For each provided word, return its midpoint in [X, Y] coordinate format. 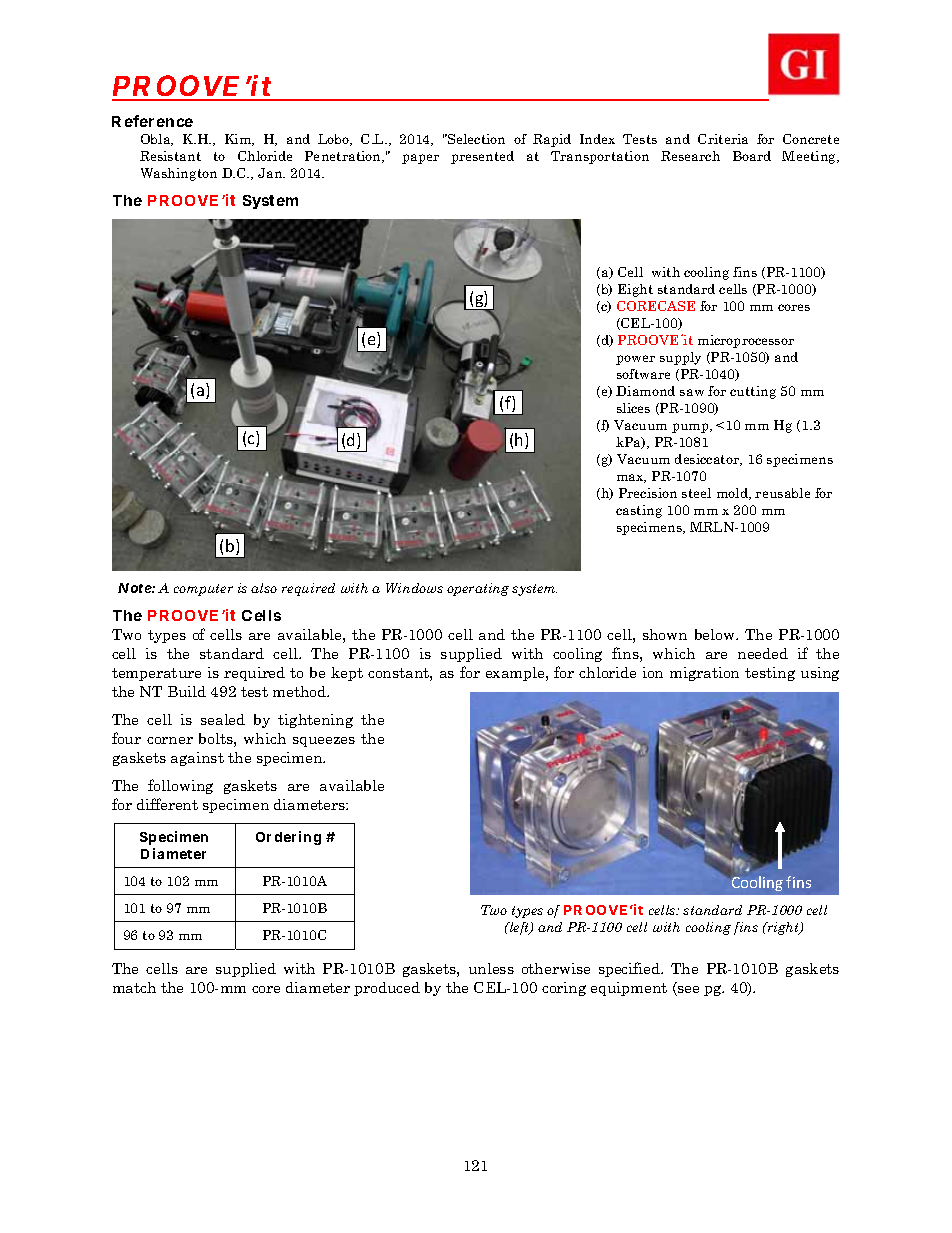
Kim [239, 140]
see [687, 991]
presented [482, 157]
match [134, 987]
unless [491, 968]
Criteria [723, 139]
